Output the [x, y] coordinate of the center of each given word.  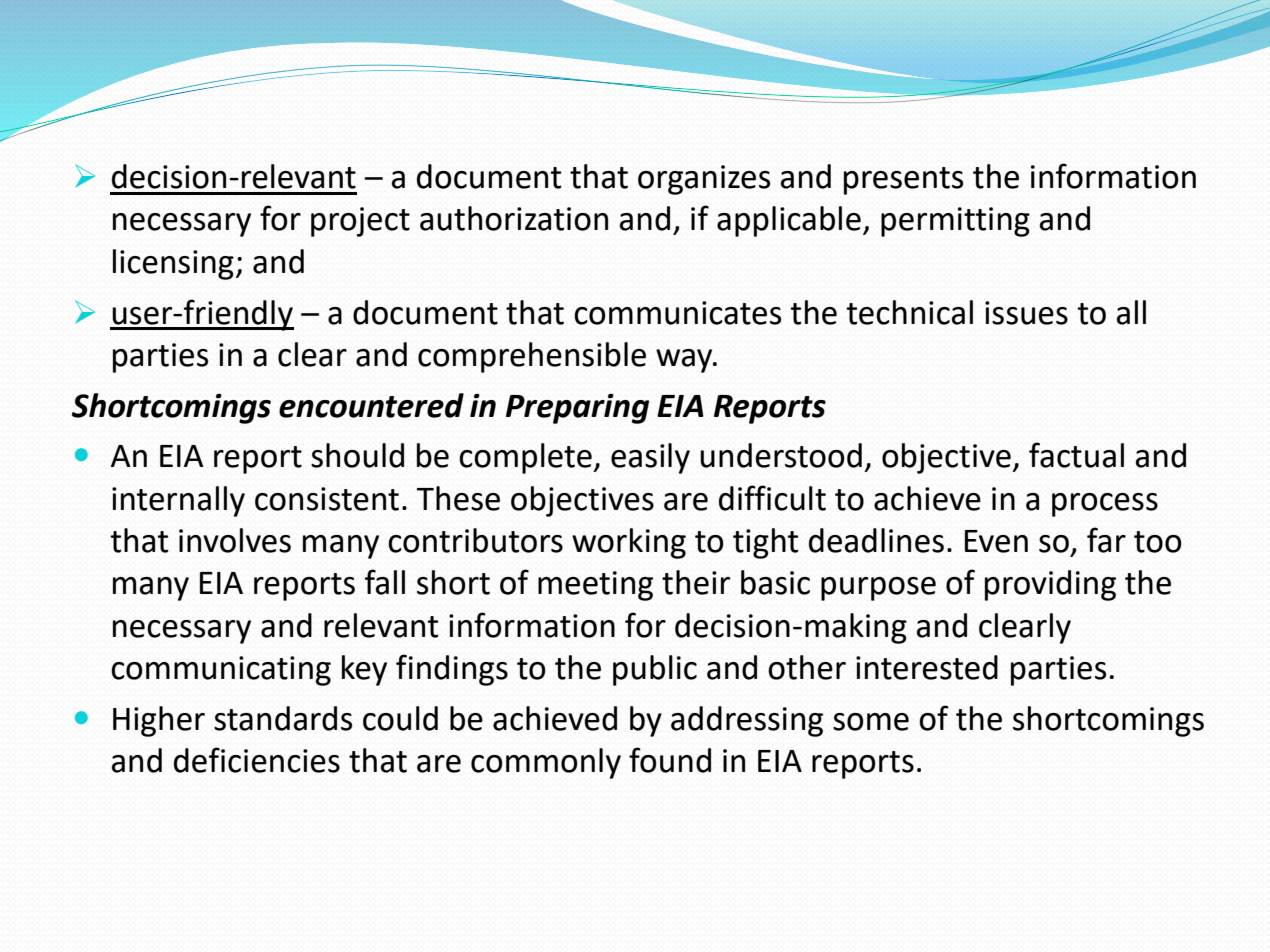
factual [1076, 455]
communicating [221, 671]
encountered [371, 405]
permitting [955, 222]
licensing [173, 264]
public [655, 670]
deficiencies [257, 760]
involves [235, 540]
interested [927, 667]
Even [996, 541]
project [360, 222]
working [629, 543]
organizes [704, 180]
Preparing [577, 409]
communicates [677, 313]
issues [1026, 313]
